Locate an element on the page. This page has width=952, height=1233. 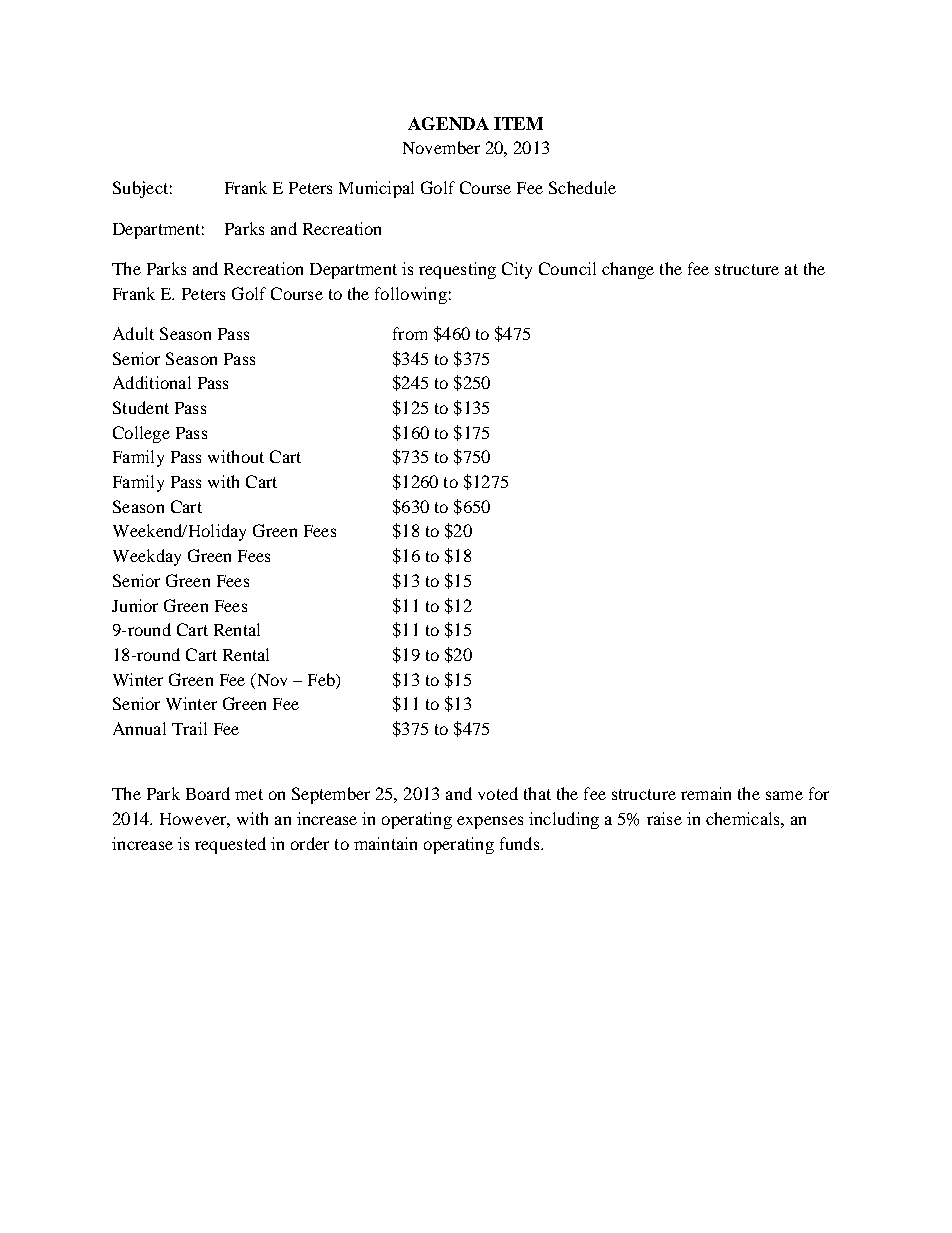
requested is located at coordinates (230, 845).
